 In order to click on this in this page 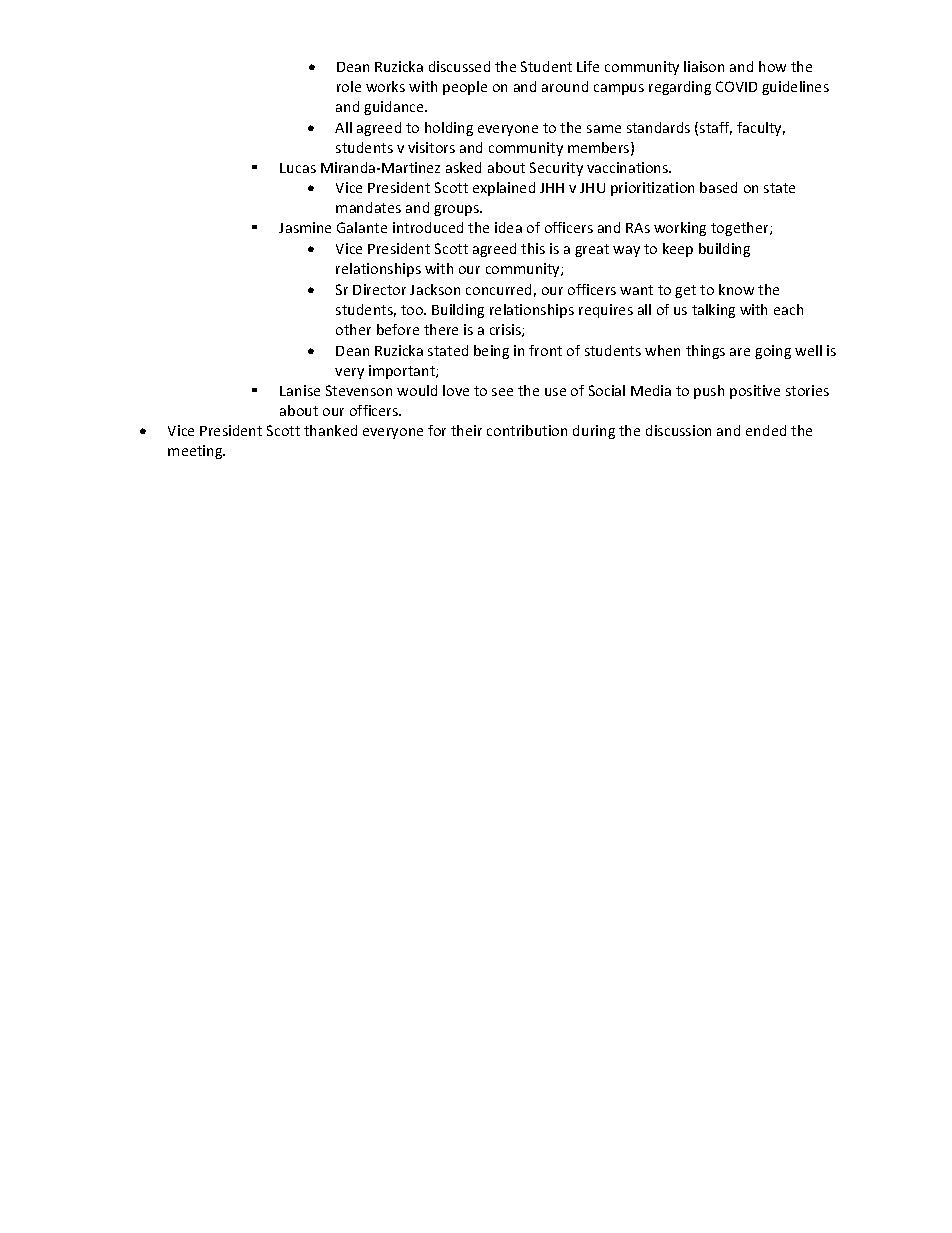, I will do `click(533, 248)`.
